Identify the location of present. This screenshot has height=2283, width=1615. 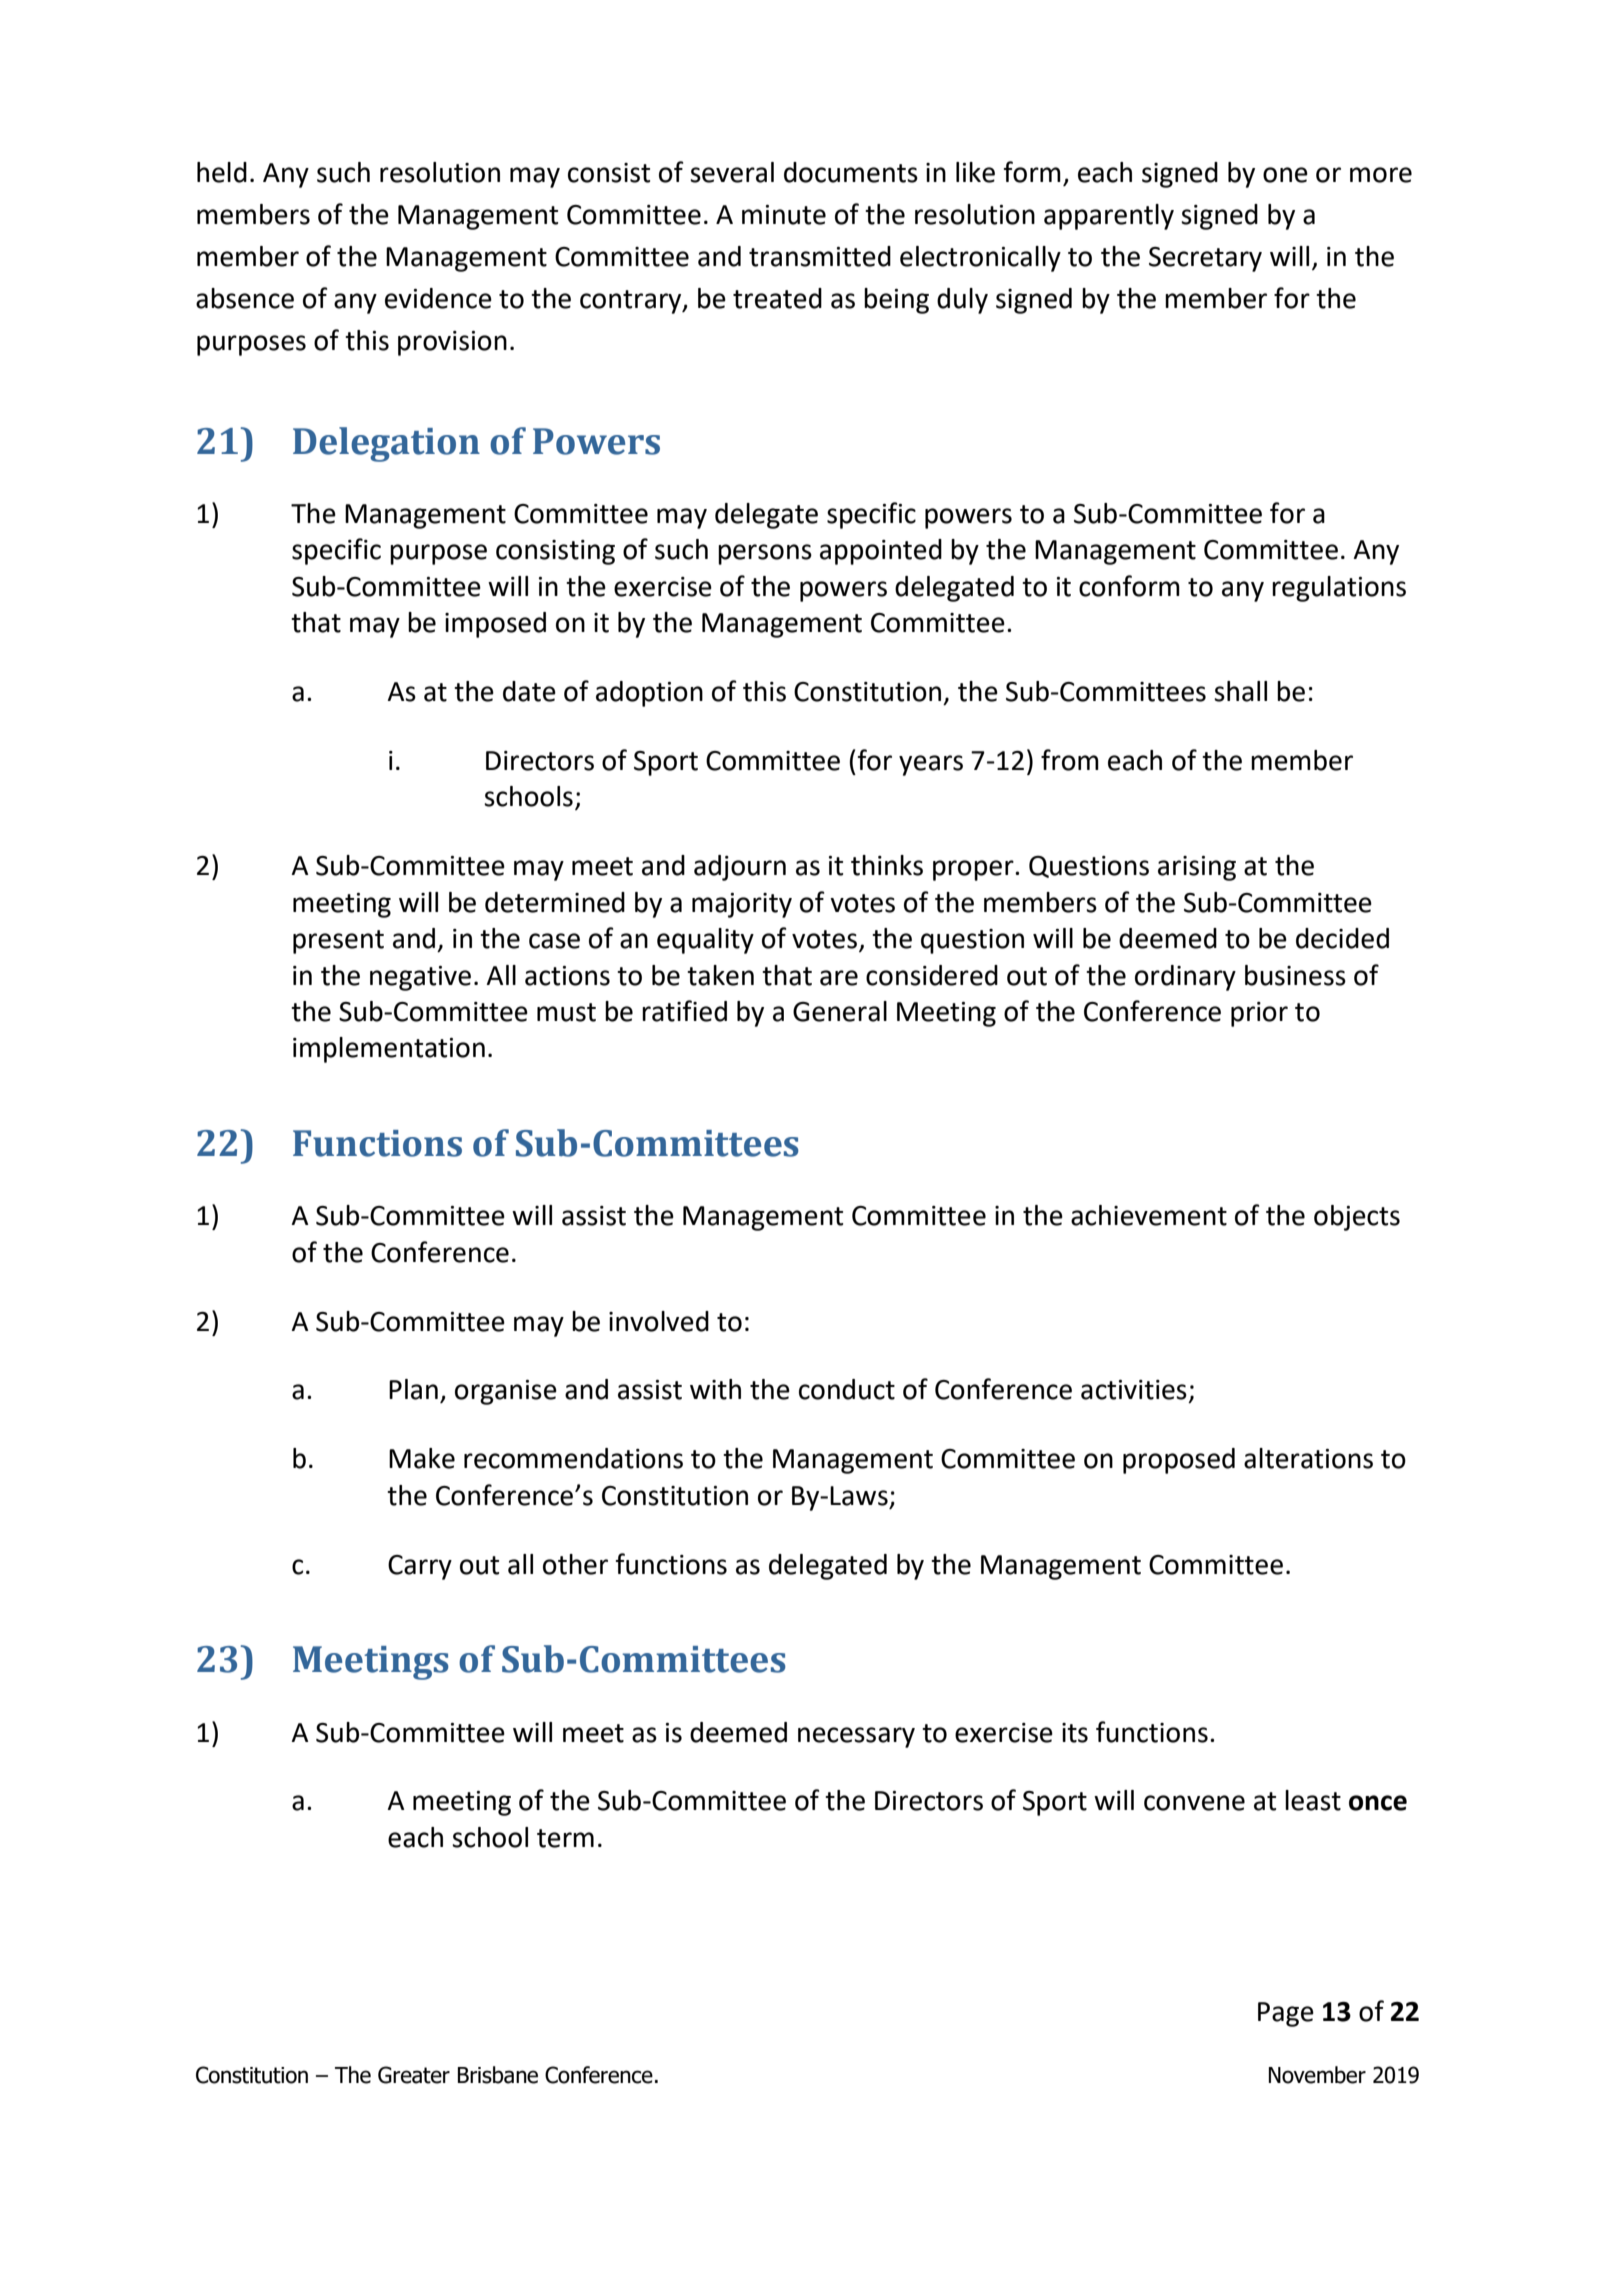
(338, 942).
